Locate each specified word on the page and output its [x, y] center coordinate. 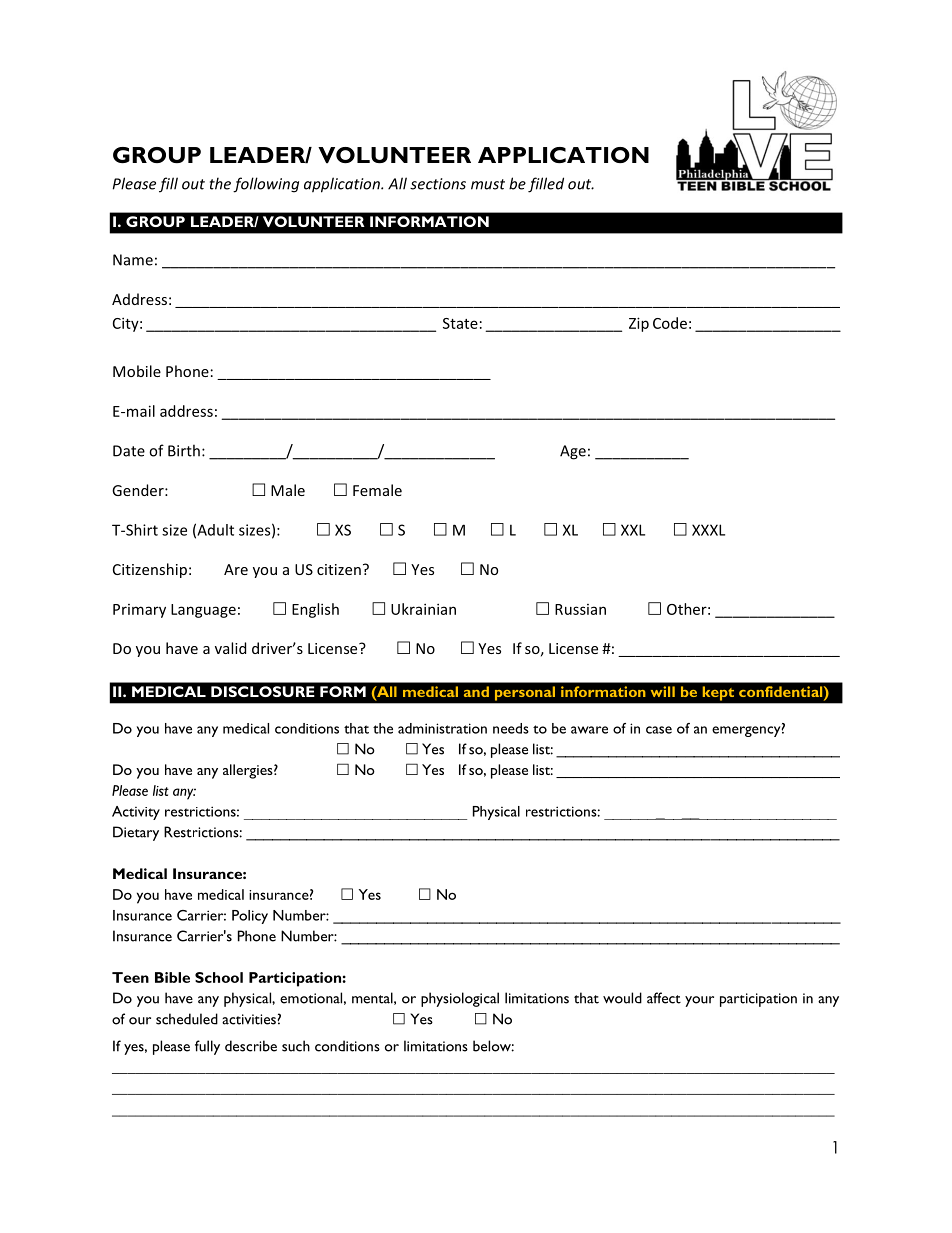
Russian [580, 609]
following [266, 185]
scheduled [187, 1019]
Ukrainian [423, 609]
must [488, 184]
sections [438, 184]
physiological [460, 999]
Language [203, 611]
